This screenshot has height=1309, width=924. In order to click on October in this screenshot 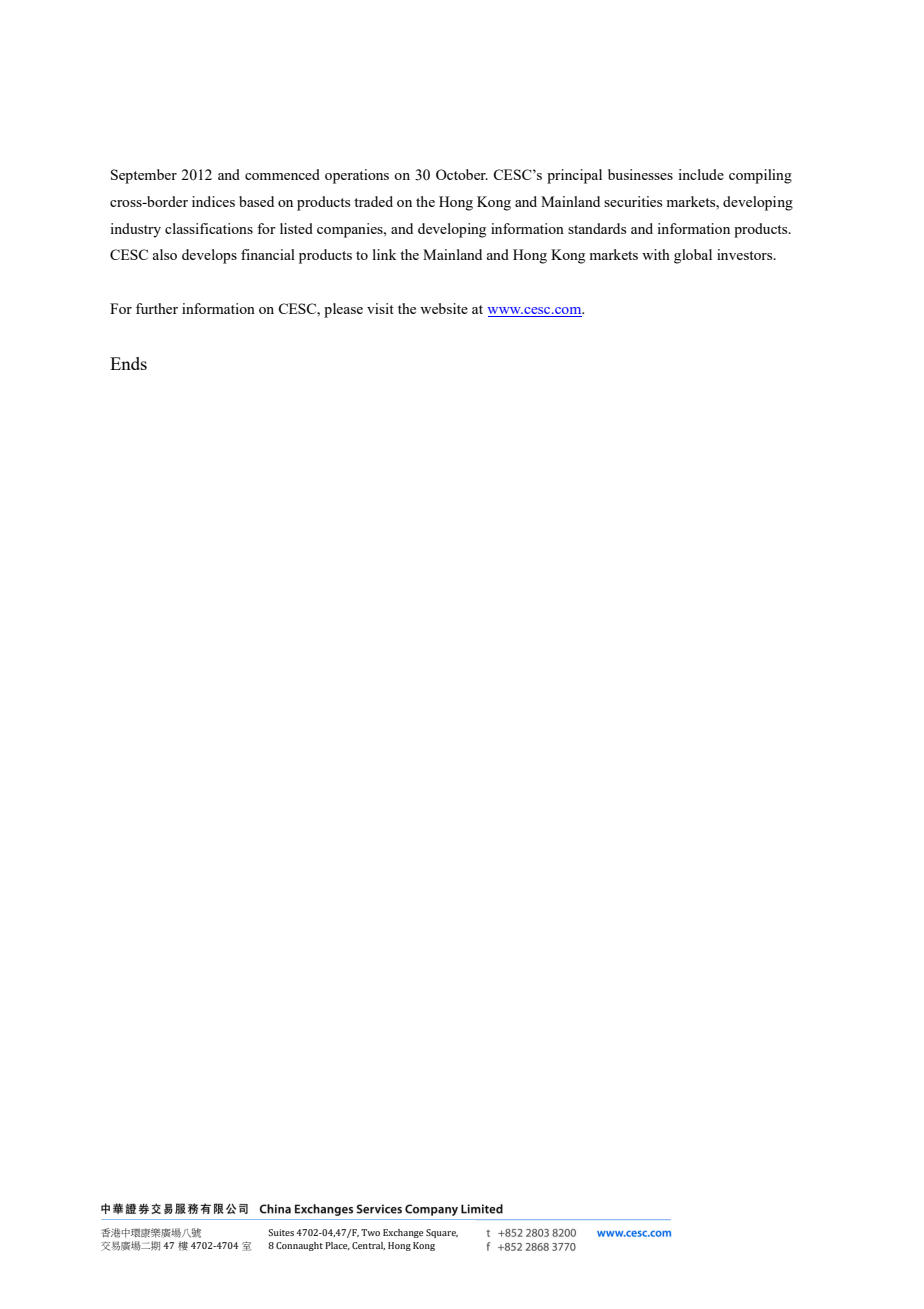, I will do `click(462, 174)`.
